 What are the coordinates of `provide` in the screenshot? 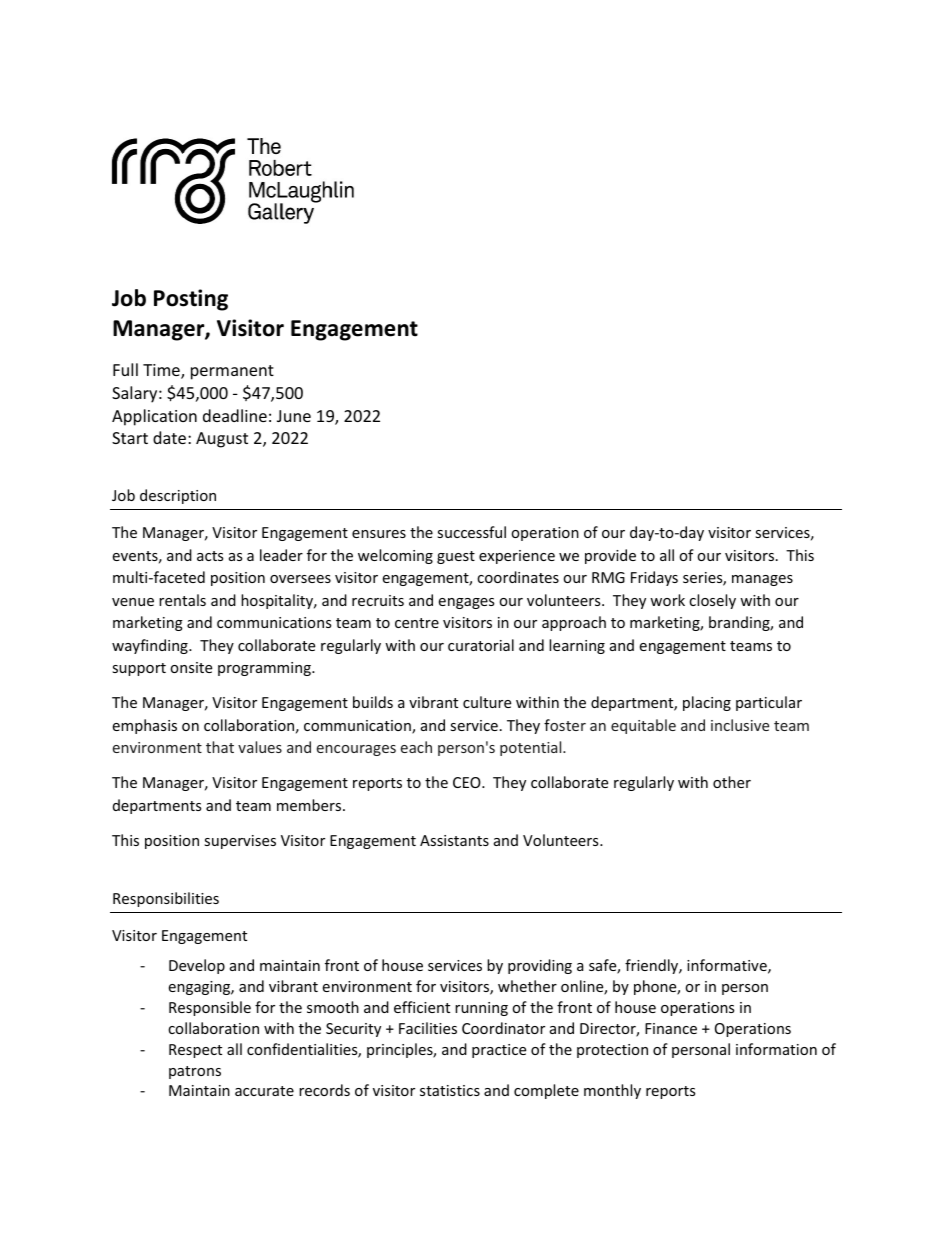 It's located at (610, 556).
